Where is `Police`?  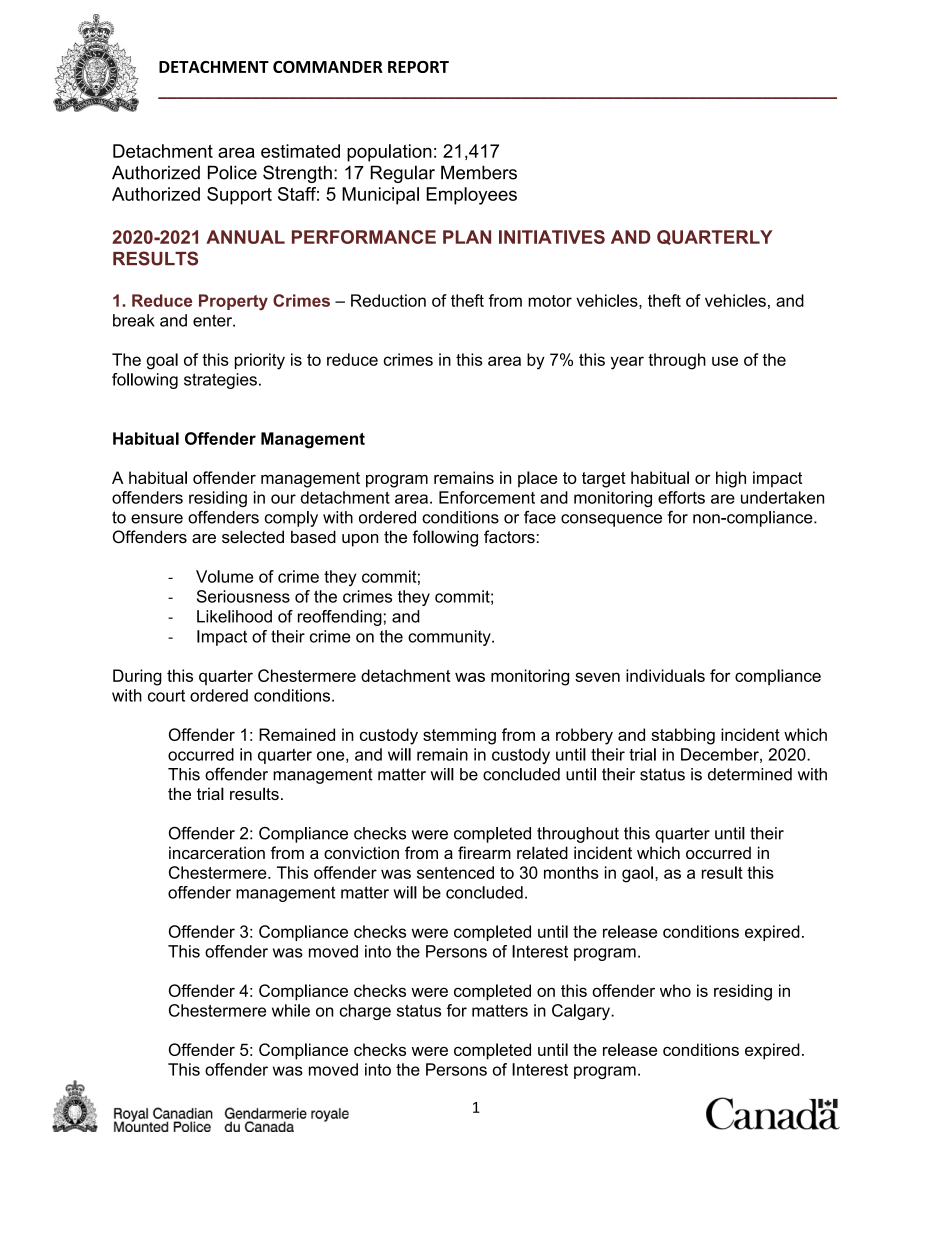 Police is located at coordinates (232, 172).
